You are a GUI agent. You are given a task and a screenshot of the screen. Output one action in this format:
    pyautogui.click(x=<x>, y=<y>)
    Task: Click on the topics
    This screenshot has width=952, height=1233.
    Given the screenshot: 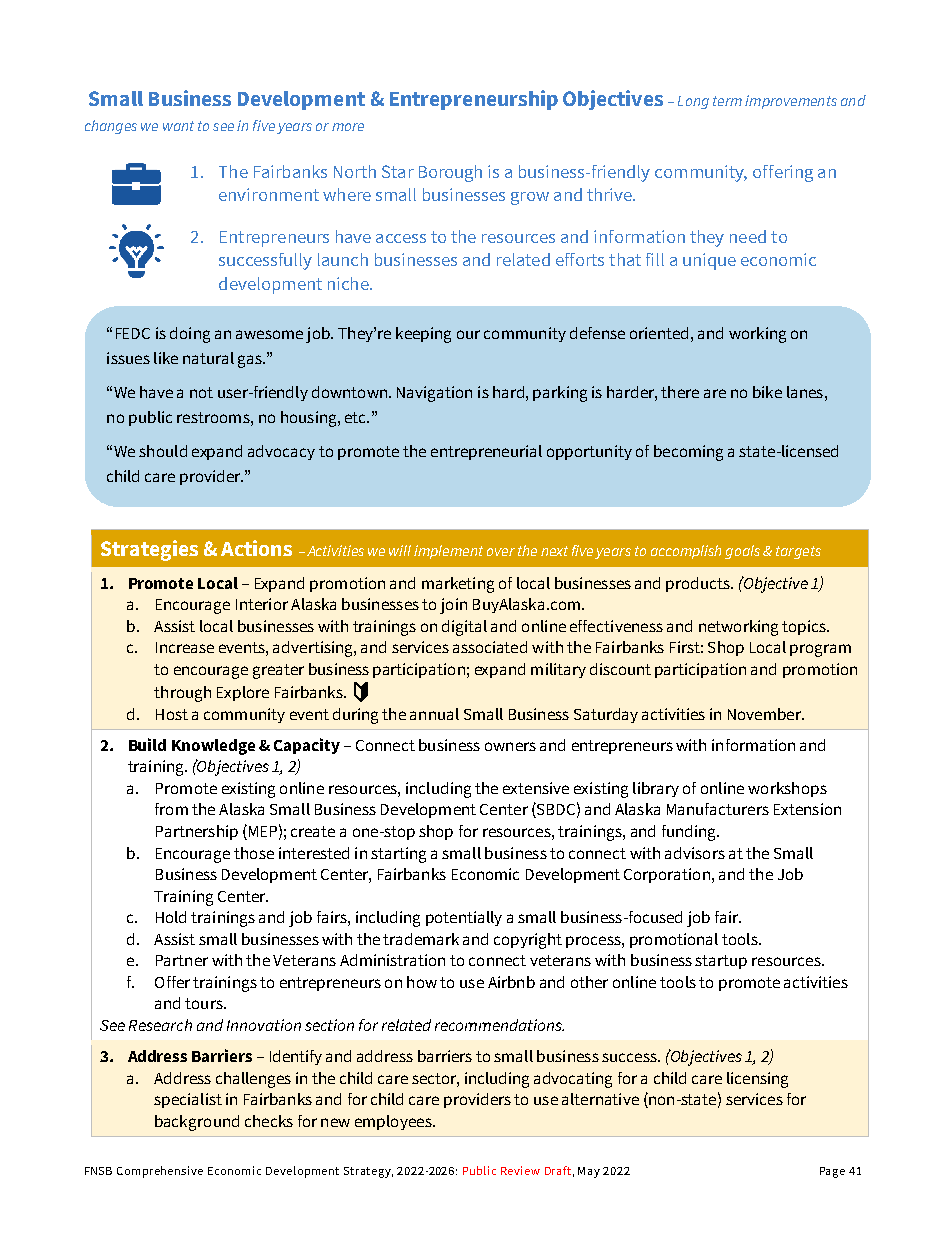 What is the action you would take?
    pyautogui.click(x=805, y=627)
